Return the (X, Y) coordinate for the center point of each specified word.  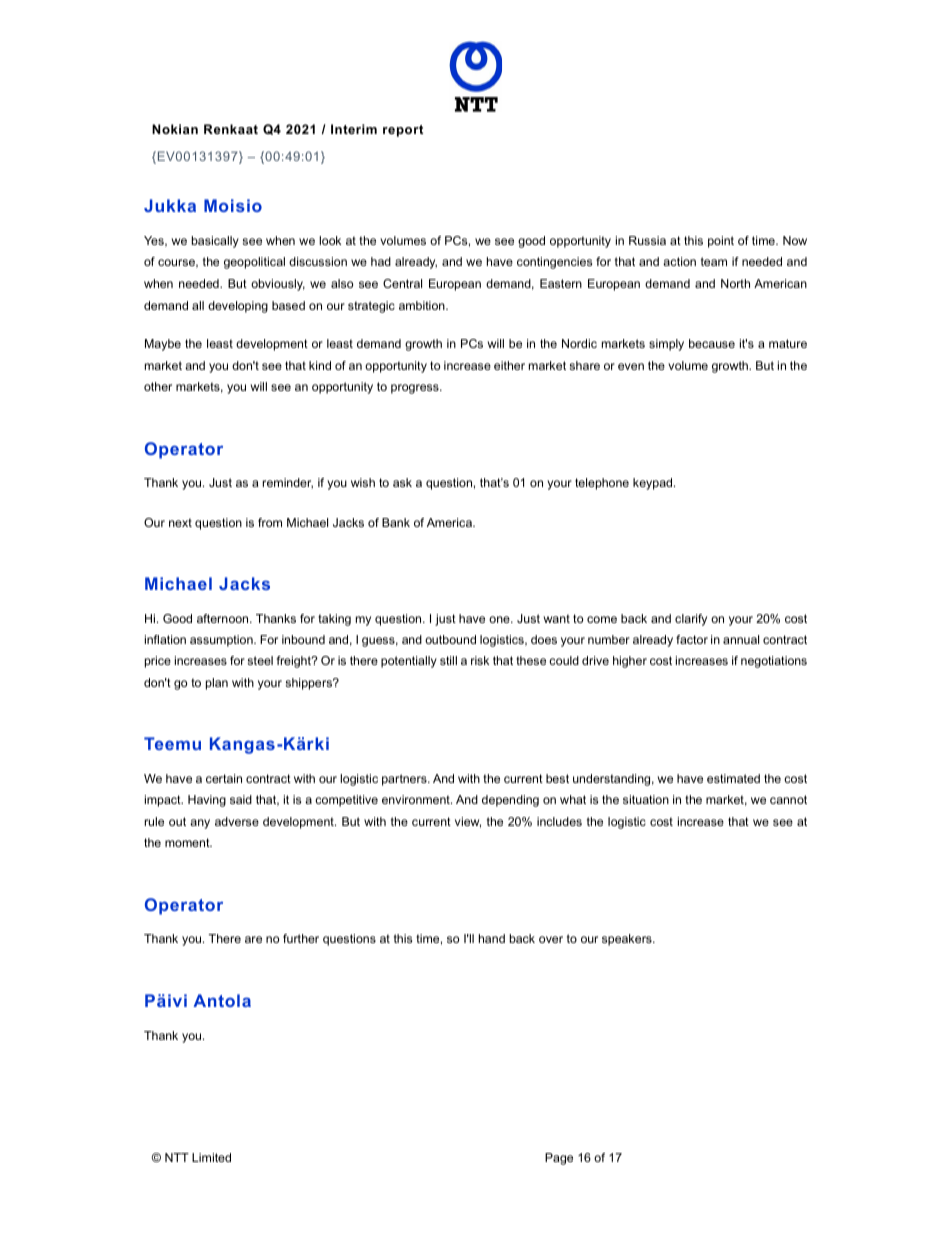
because (712, 343)
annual (741, 639)
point (721, 242)
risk (480, 660)
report (403, 131)
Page (559, 1159)
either (509, 365)
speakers (628, 940)
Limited (211, 1157)
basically (215, 242)
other (158, 386)
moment (188, 842)
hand (492, 938)
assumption (222, 641)
